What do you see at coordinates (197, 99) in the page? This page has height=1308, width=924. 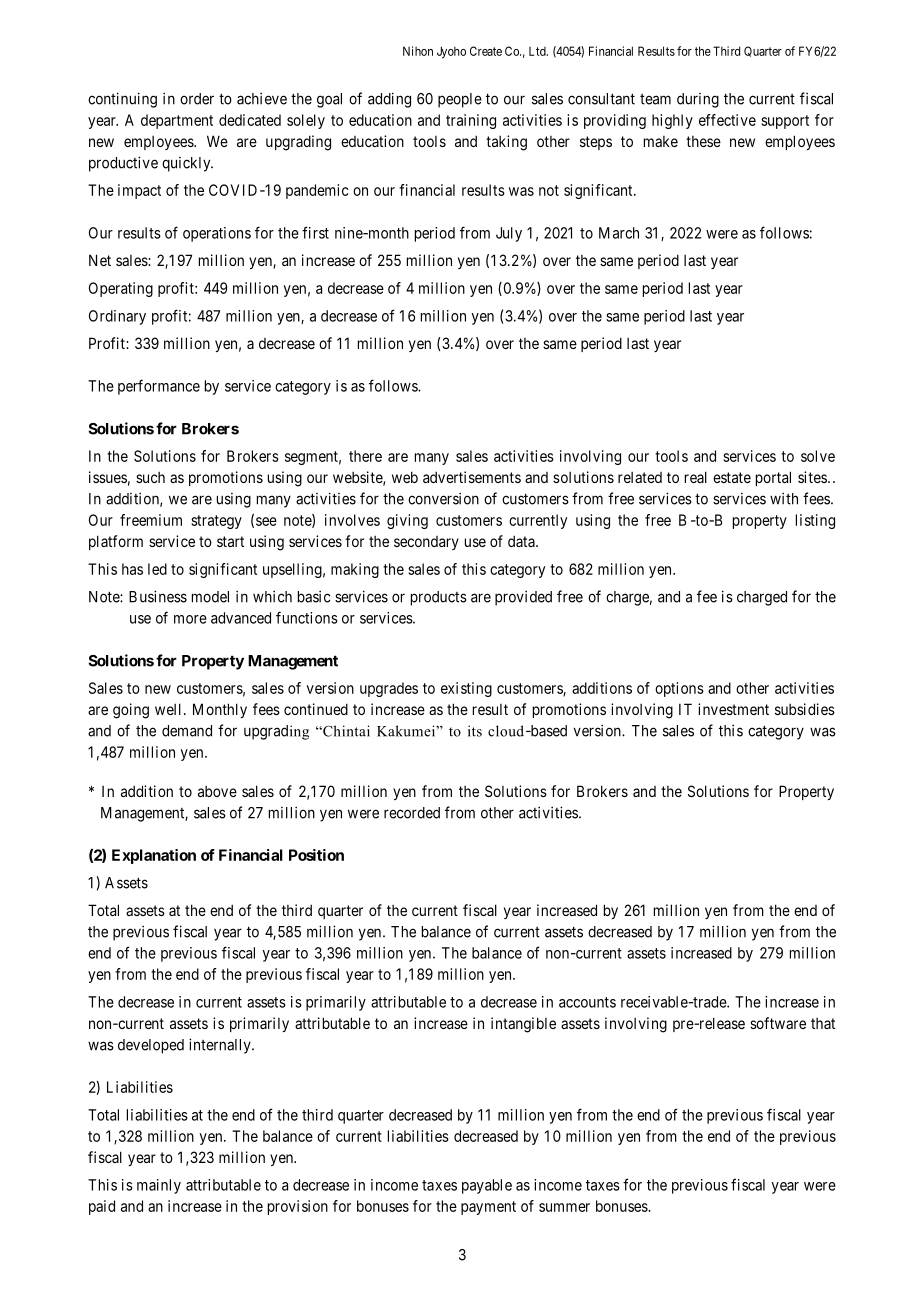 I see `order` at bounding box center [197, 99].
